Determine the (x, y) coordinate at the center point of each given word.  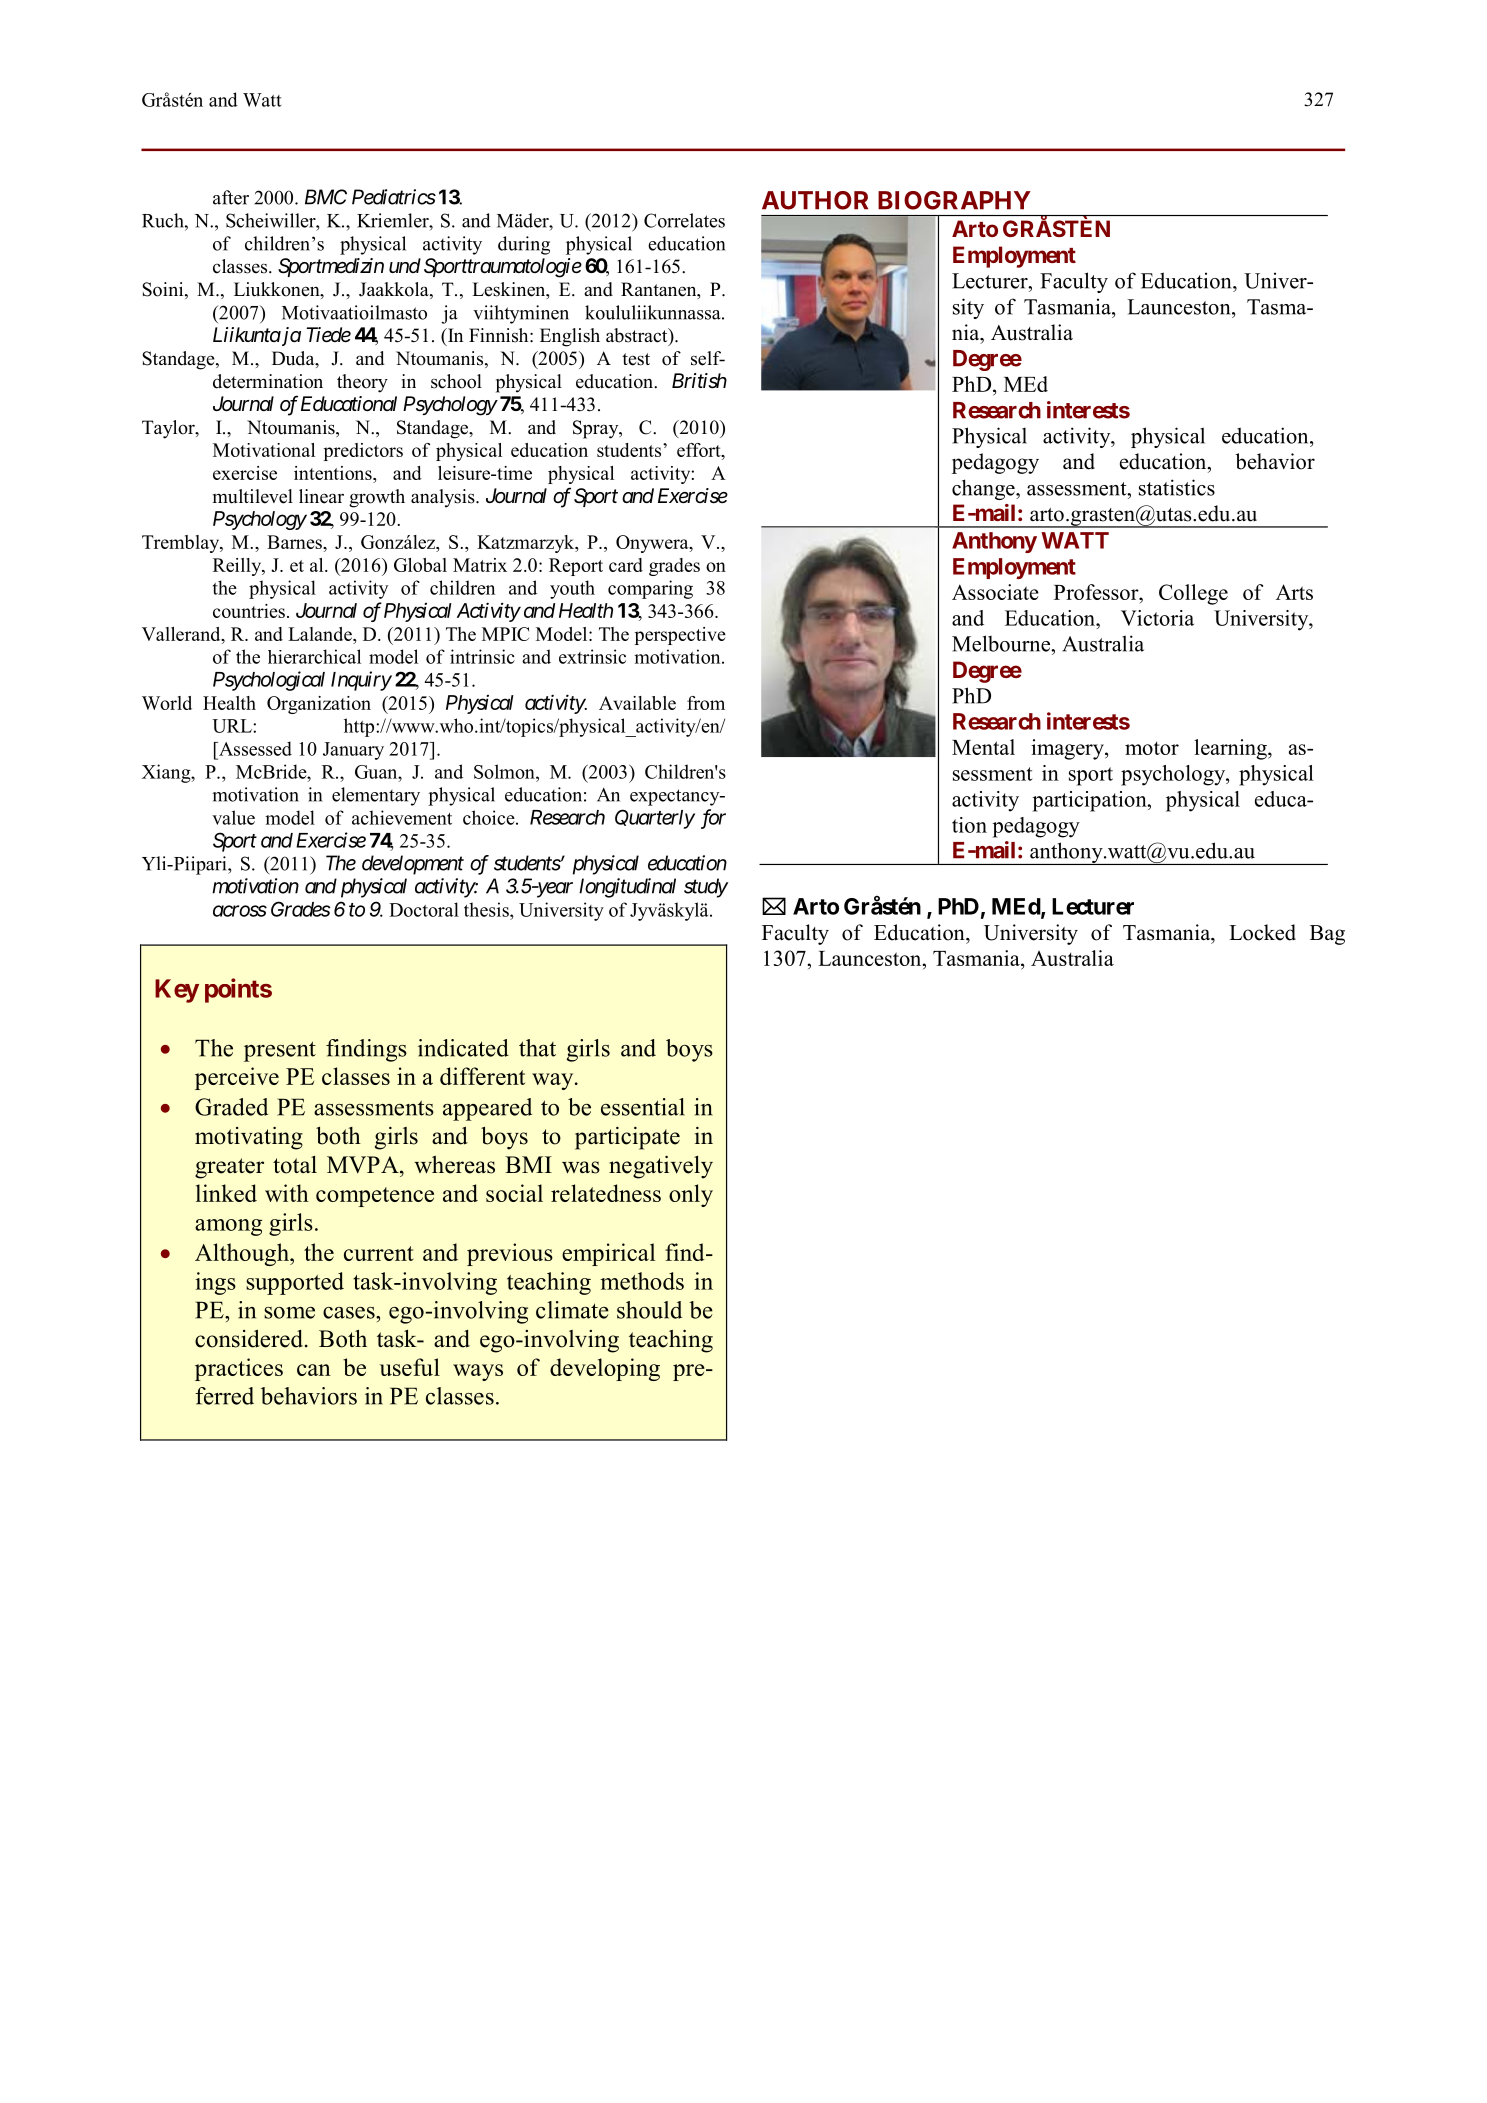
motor (1152, 748)
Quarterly (655, 819)
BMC (326, 197)
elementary (376, 796)
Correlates (684, 220)
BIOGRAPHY (954, 200)
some (289, 1313)
